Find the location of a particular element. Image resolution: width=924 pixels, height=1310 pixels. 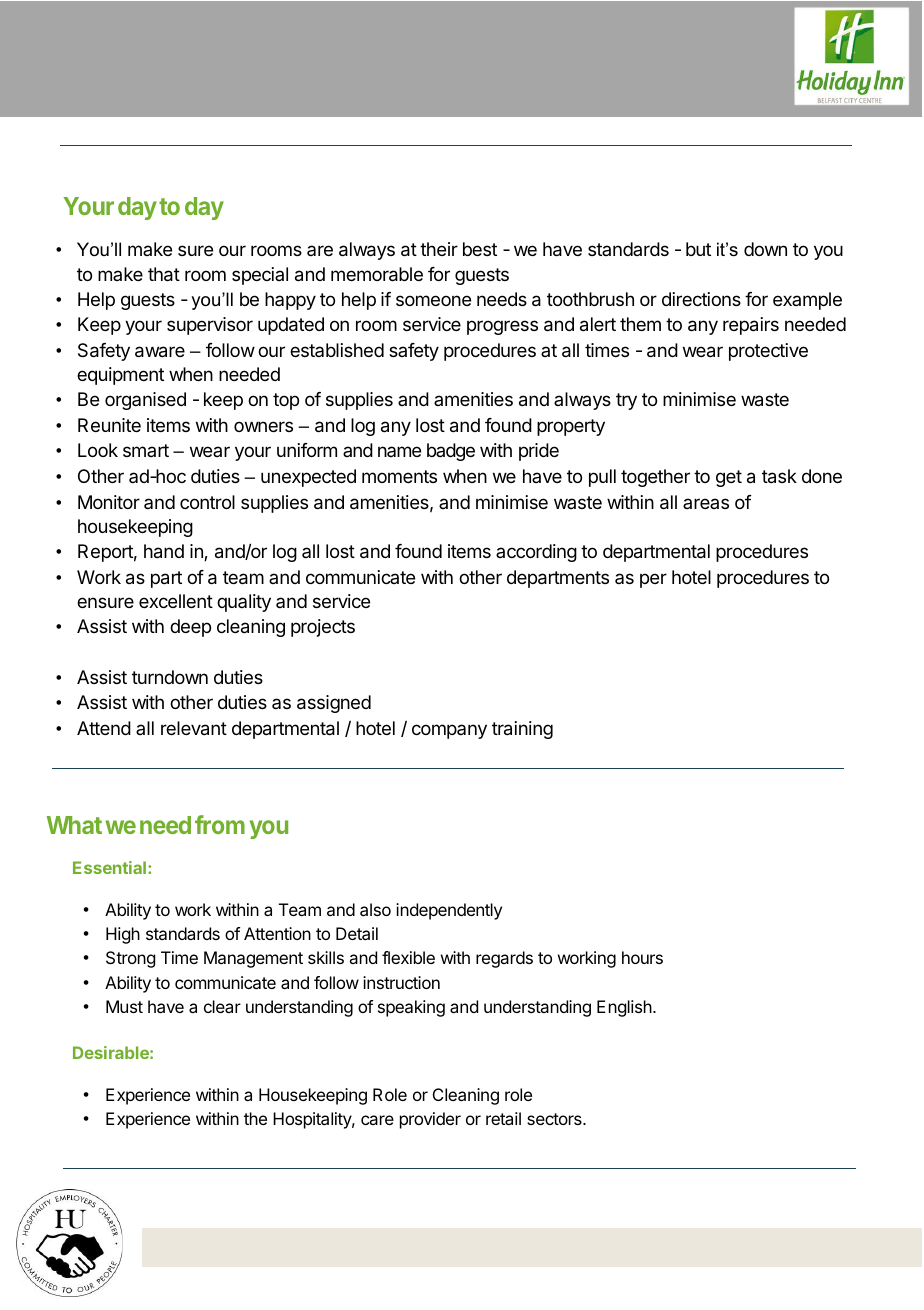

independently is located at coordinates (449, 911).
